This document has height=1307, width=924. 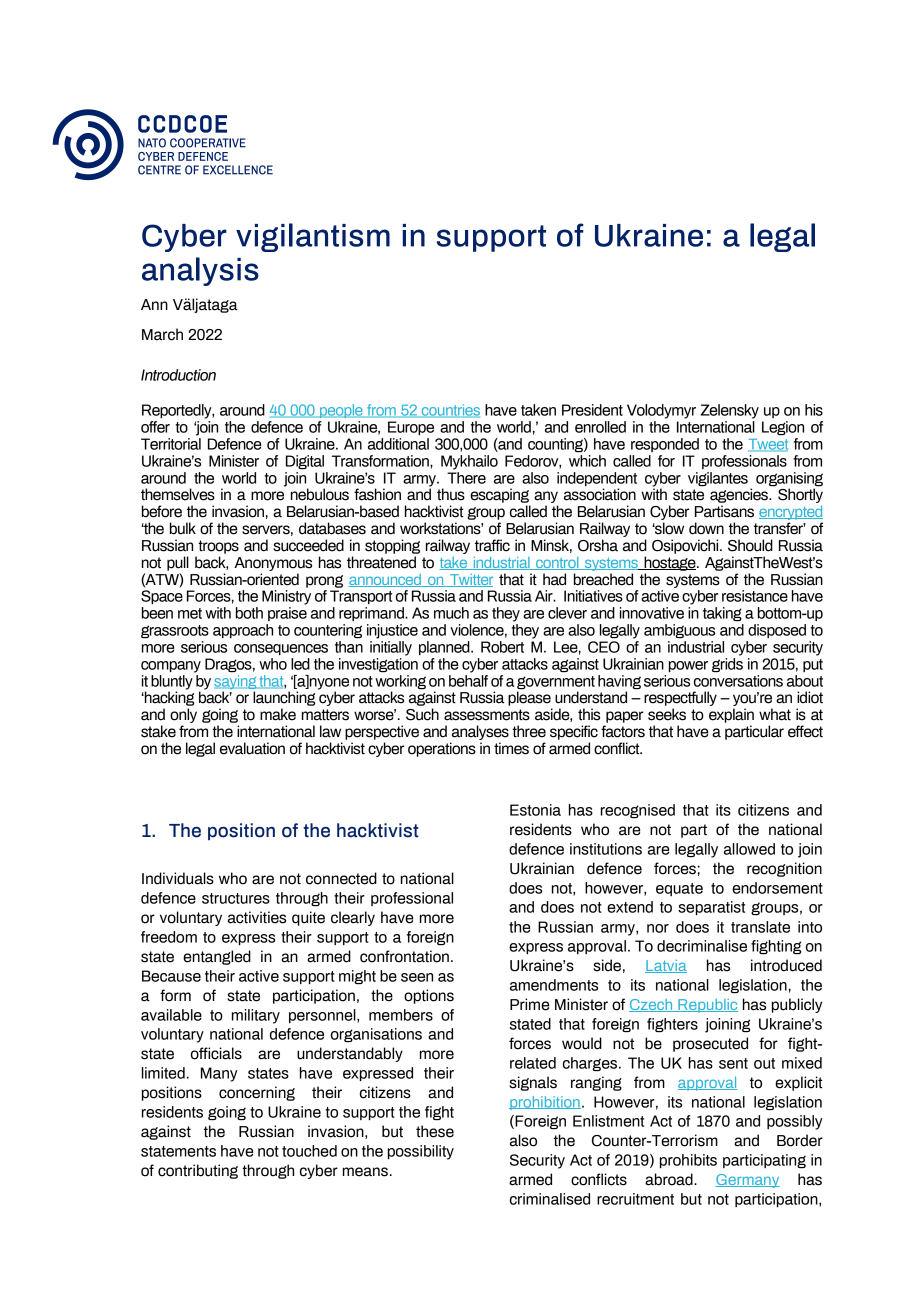 I want to click on analysis, so click(x=200, y=271).
